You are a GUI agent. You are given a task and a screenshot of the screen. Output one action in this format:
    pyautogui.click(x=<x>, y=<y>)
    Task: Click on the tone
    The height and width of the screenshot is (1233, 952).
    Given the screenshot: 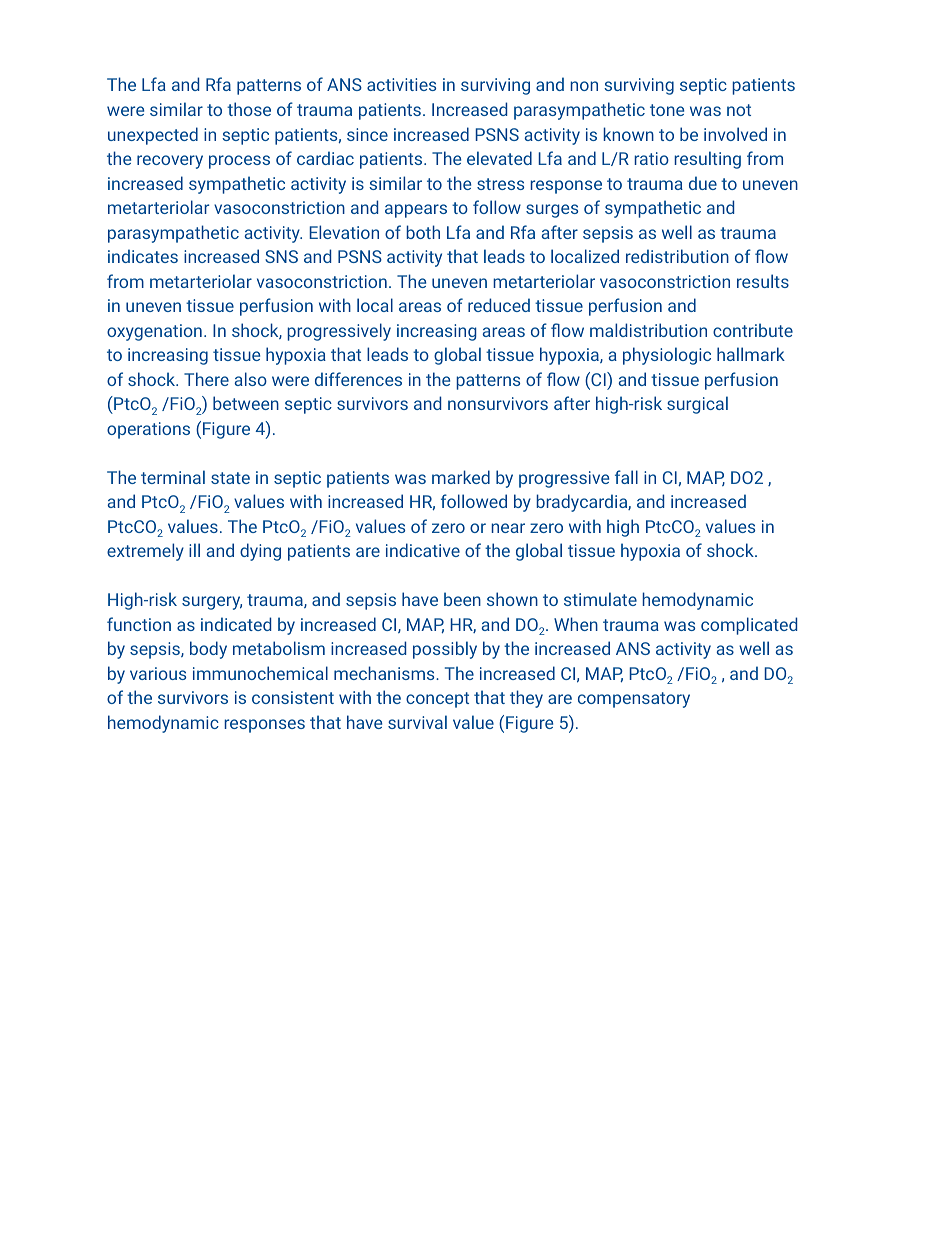 What is the action you would take?
    pyautogui.click(x=667, y=110)
